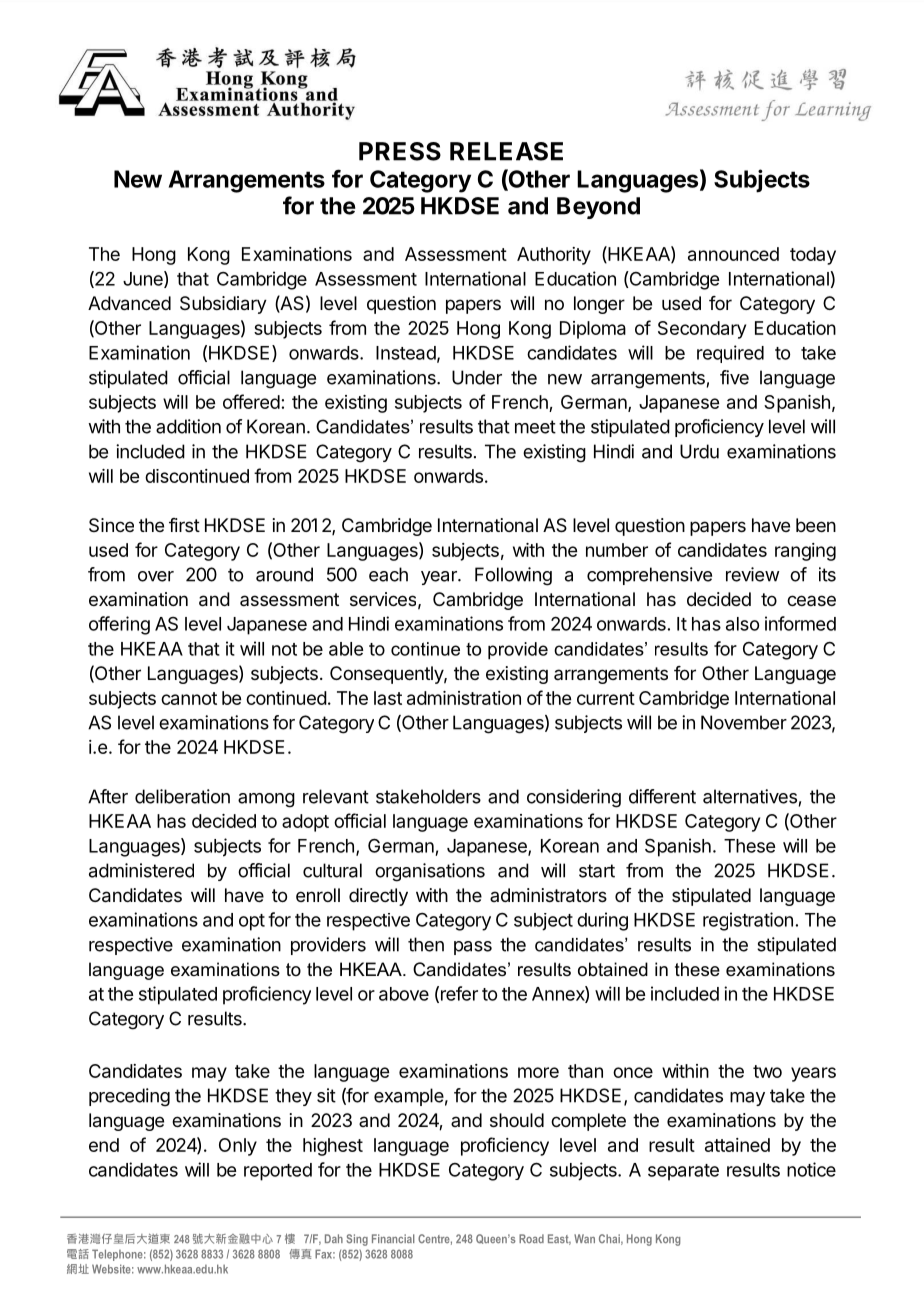 The height and width of the screenshot is (1308, 924). I want to click on announced, so click(733, 254).
